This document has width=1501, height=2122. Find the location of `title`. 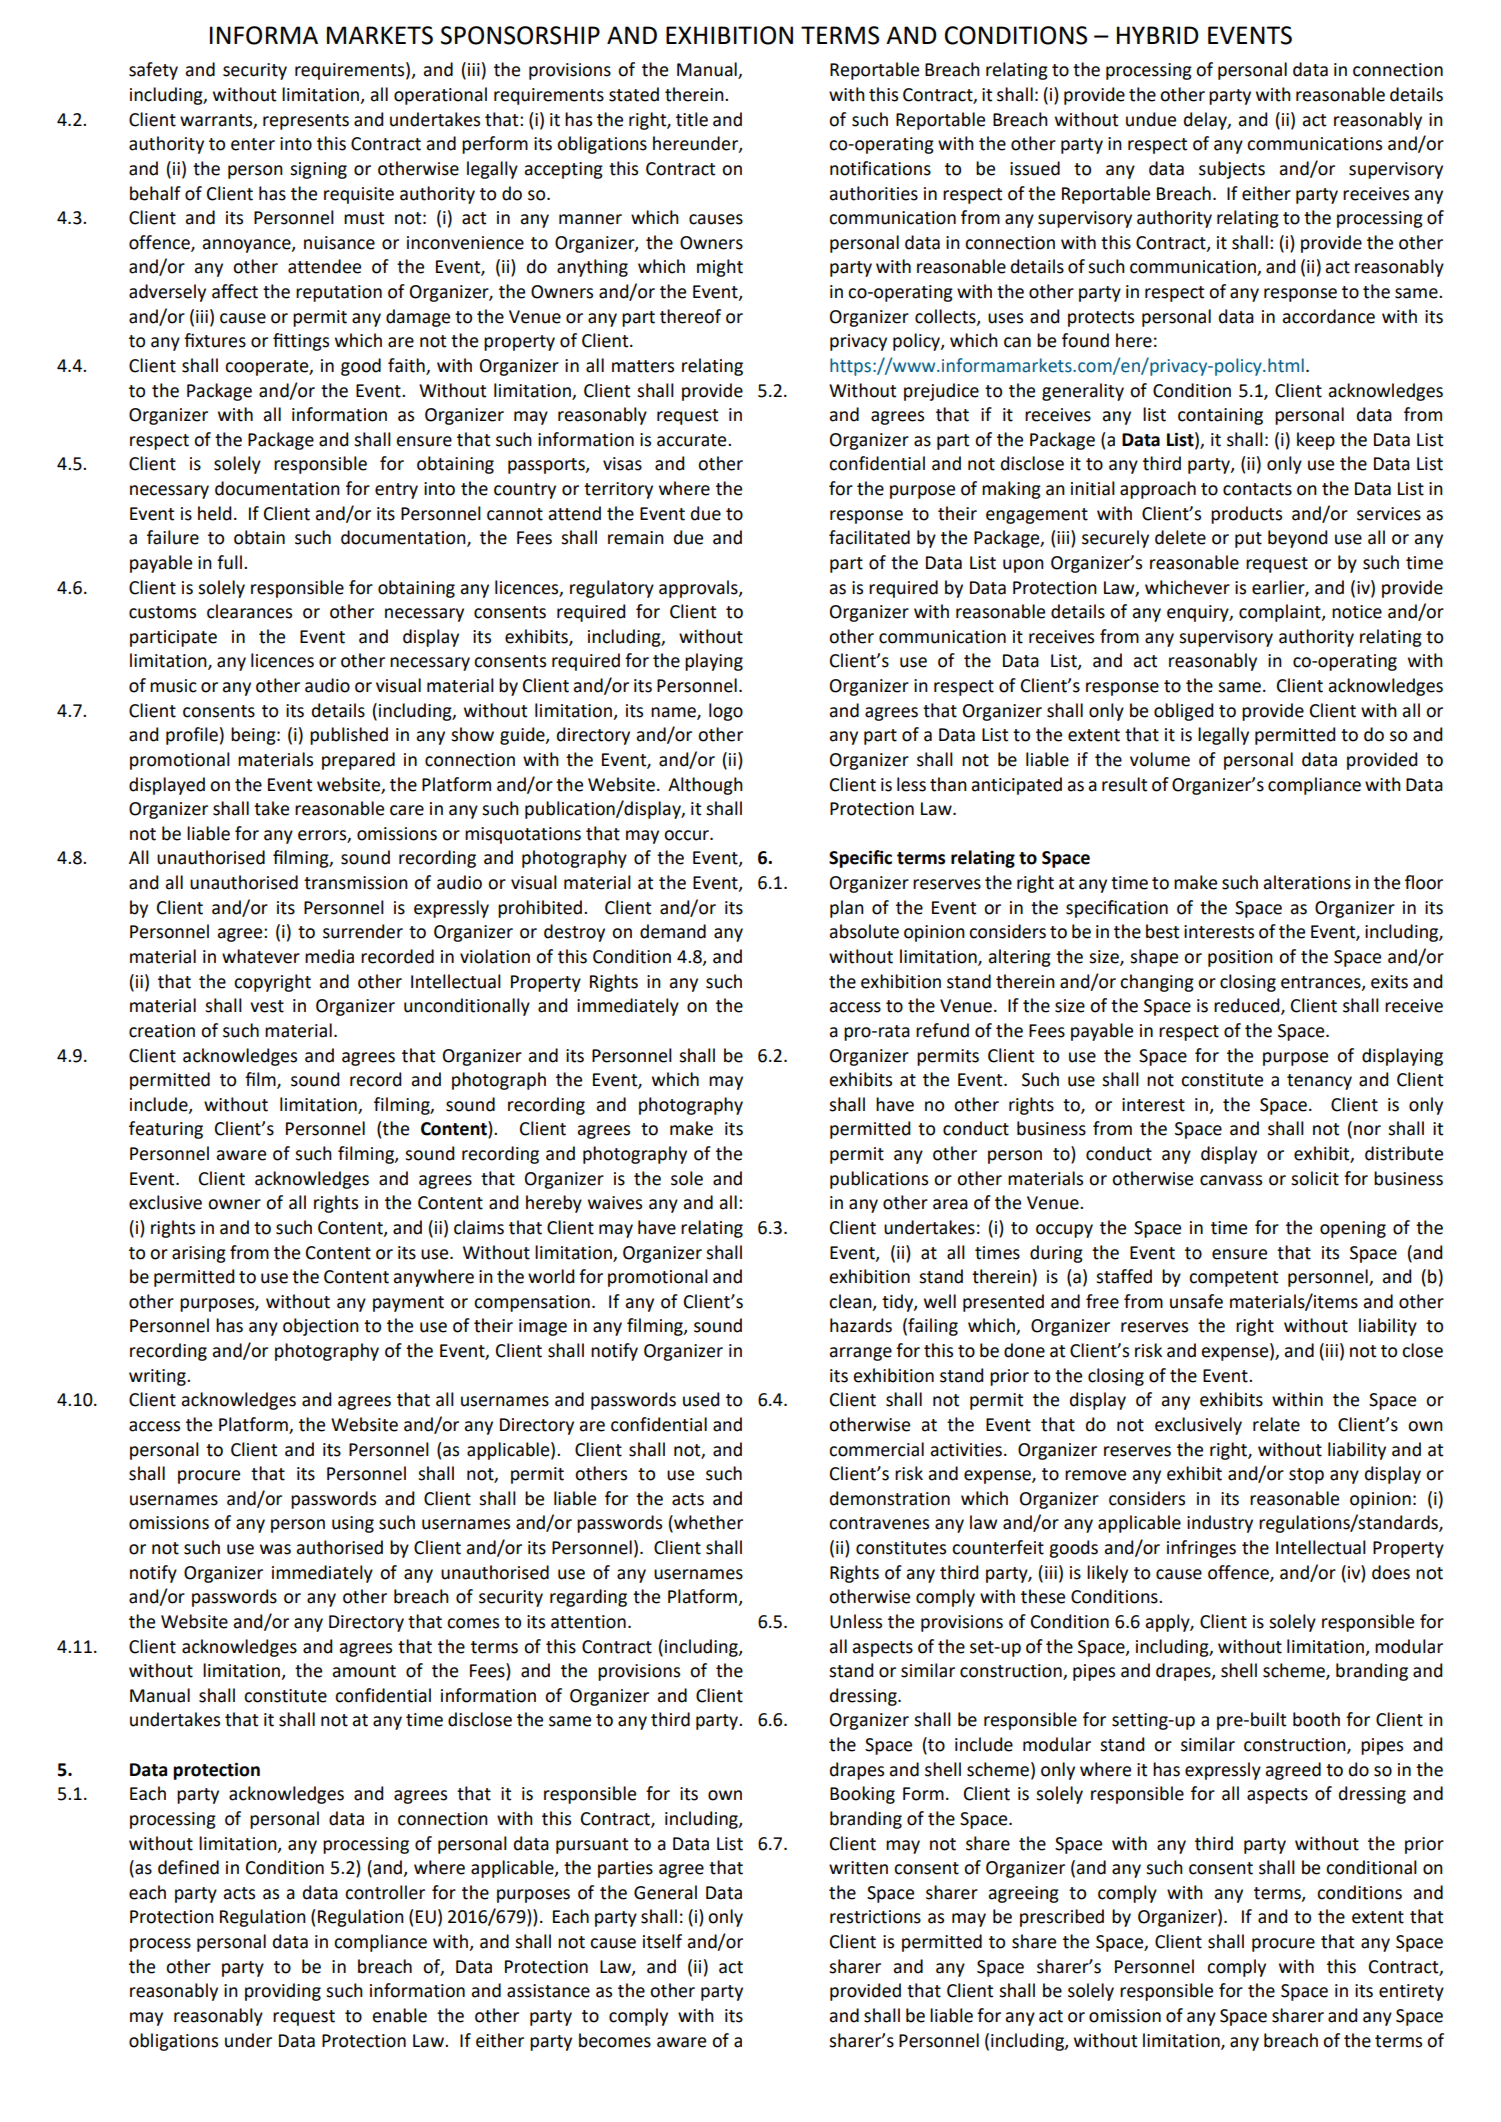

title is located at coordinates (692, 119).
